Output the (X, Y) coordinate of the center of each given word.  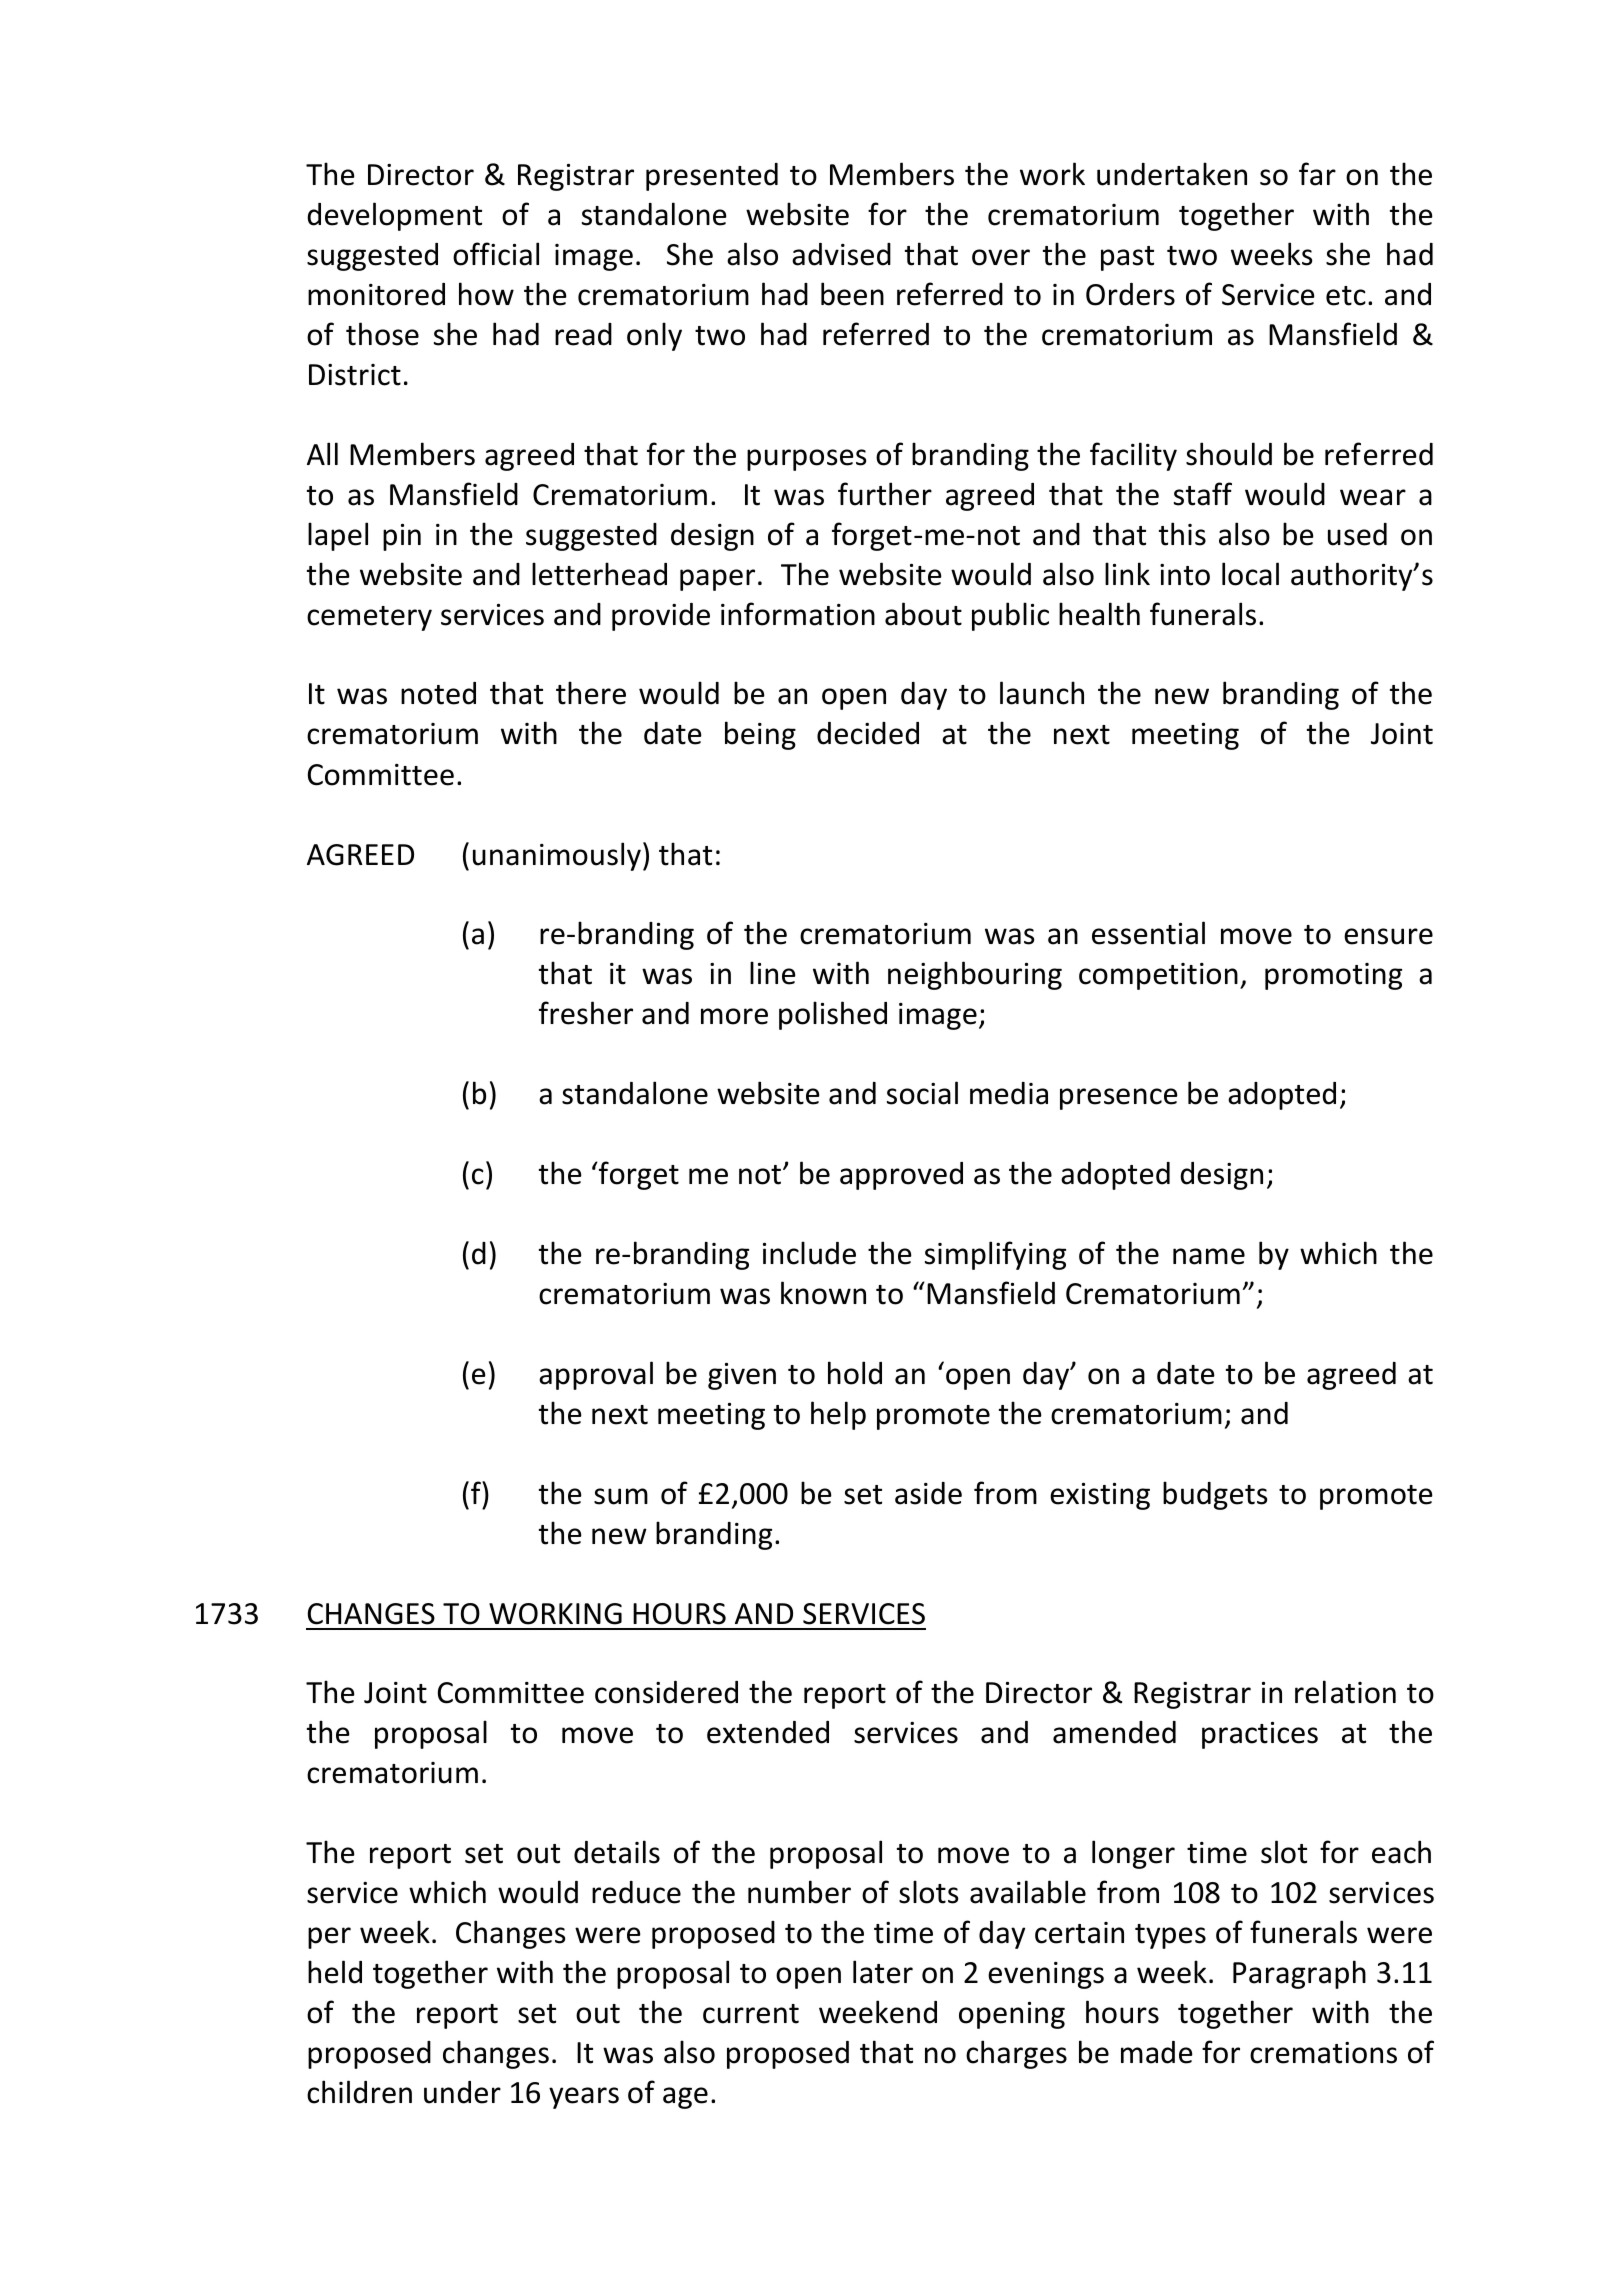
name (1209, 1256)
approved (901, 1176)
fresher (586, 1013)
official (496, 254)
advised (841, 254)
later (883, 1972)
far (1317, 174)
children (359, 2092)
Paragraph (1299, 1974)
